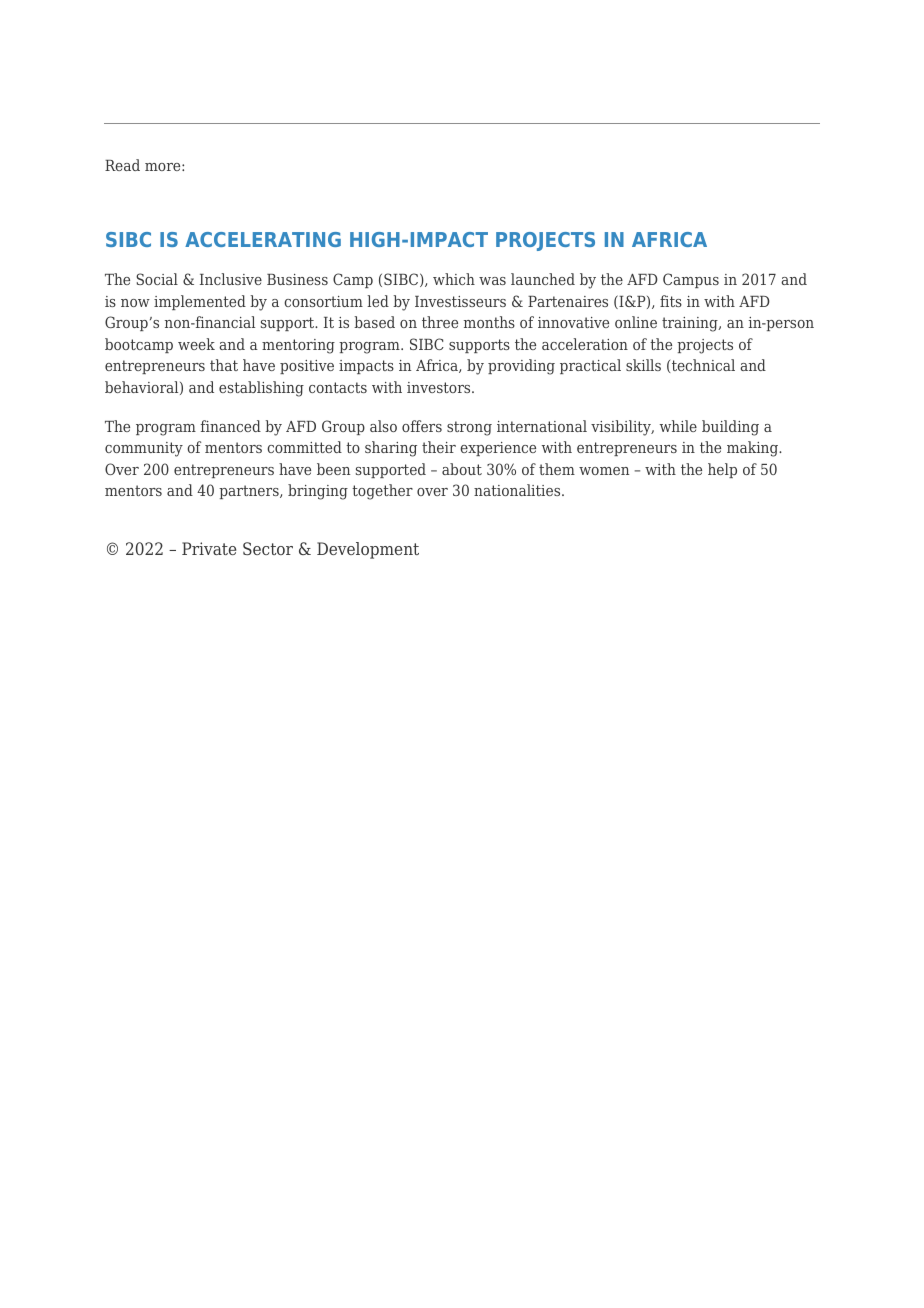 The image size is (924, 1308). Describe the element at coordinates (209, 548) in the screenshot. I see `Private` at that location.
